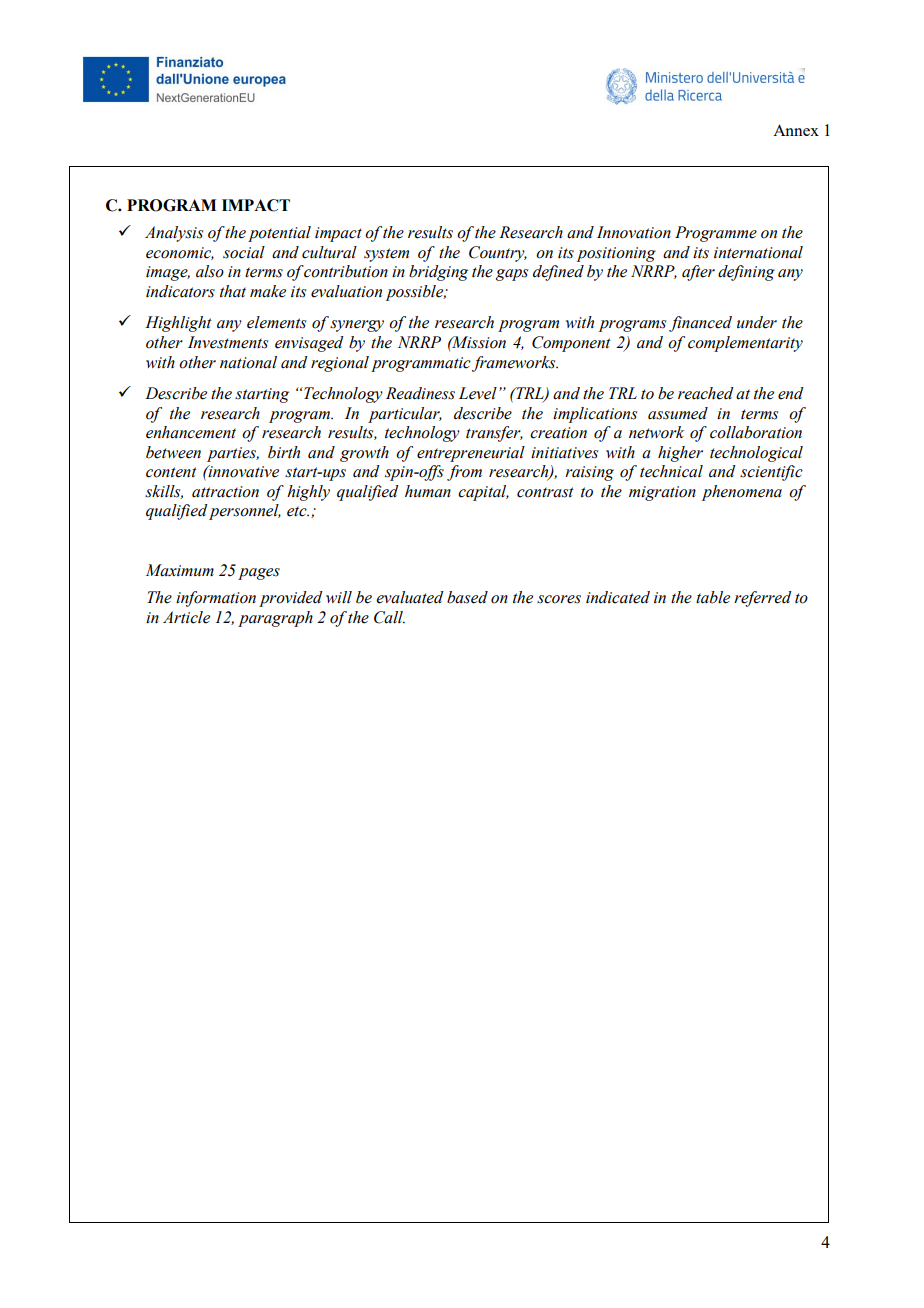  What do you see at coordinates (279, 234) in the page?
I see `potential` at bounding box center [279, 234].
